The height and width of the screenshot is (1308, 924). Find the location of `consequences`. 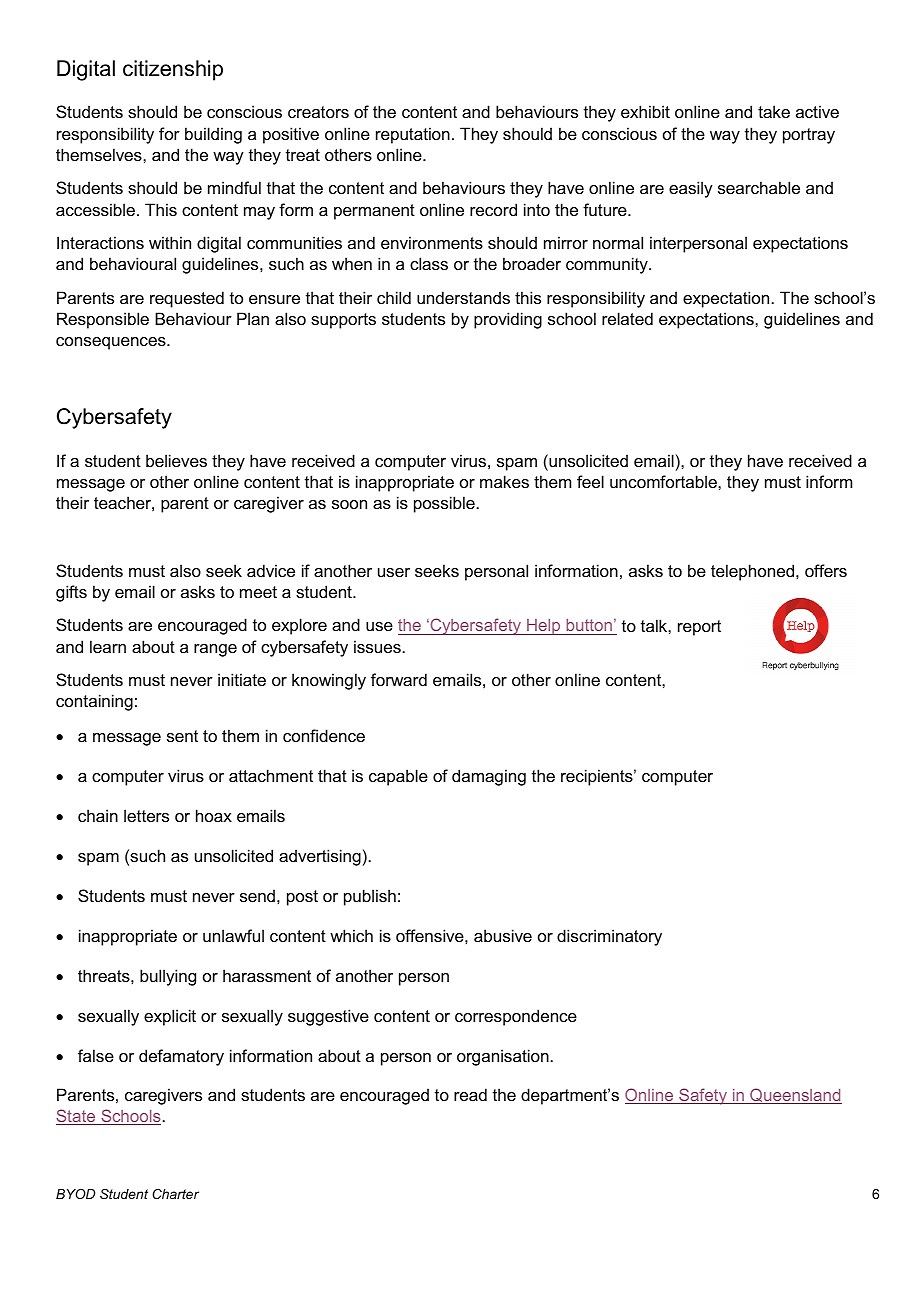

consequences is located at coordinates (112, 343).
